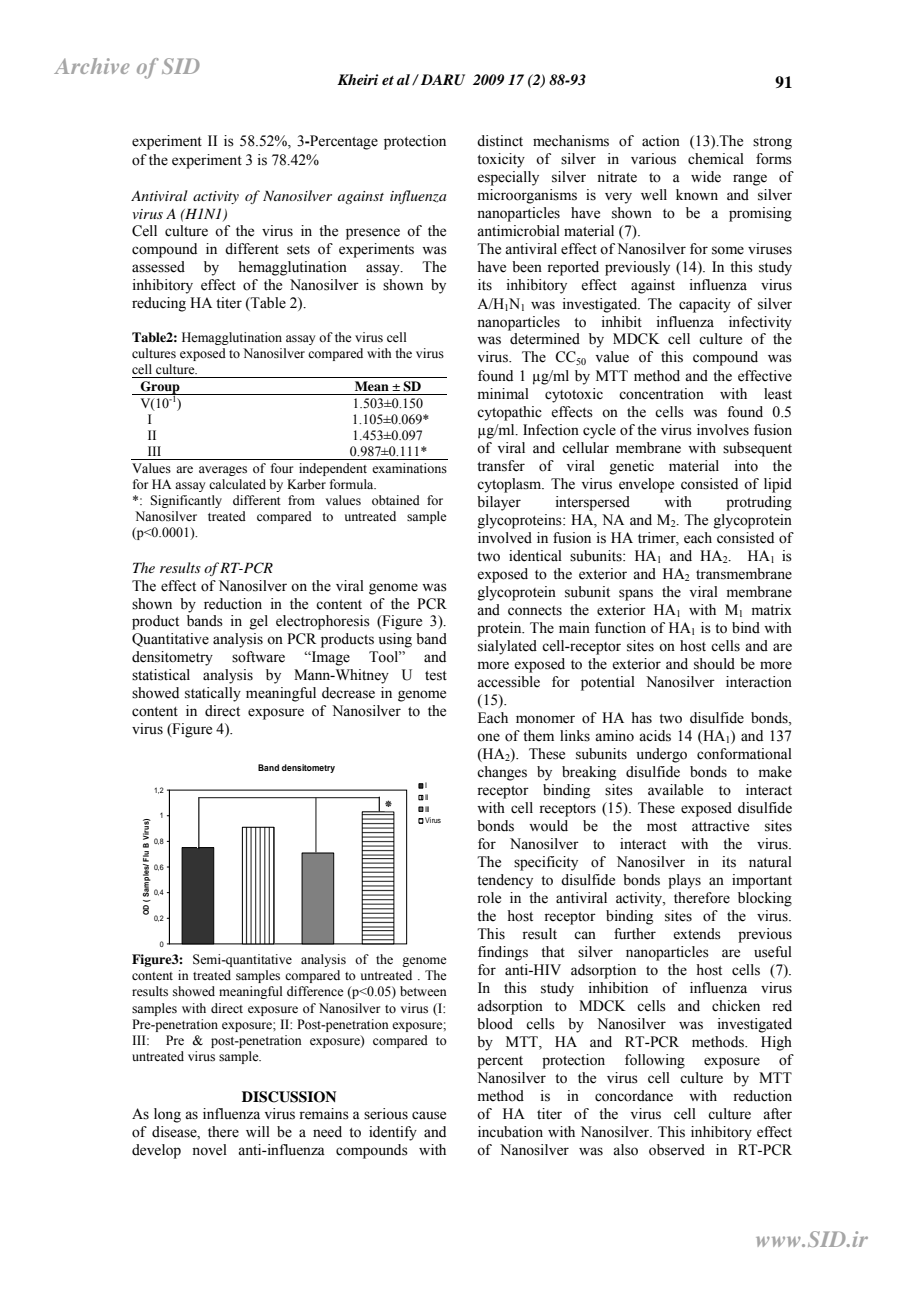 The height and width of the page is (1308, 924). I want to click on plays, so click(684, 881).
